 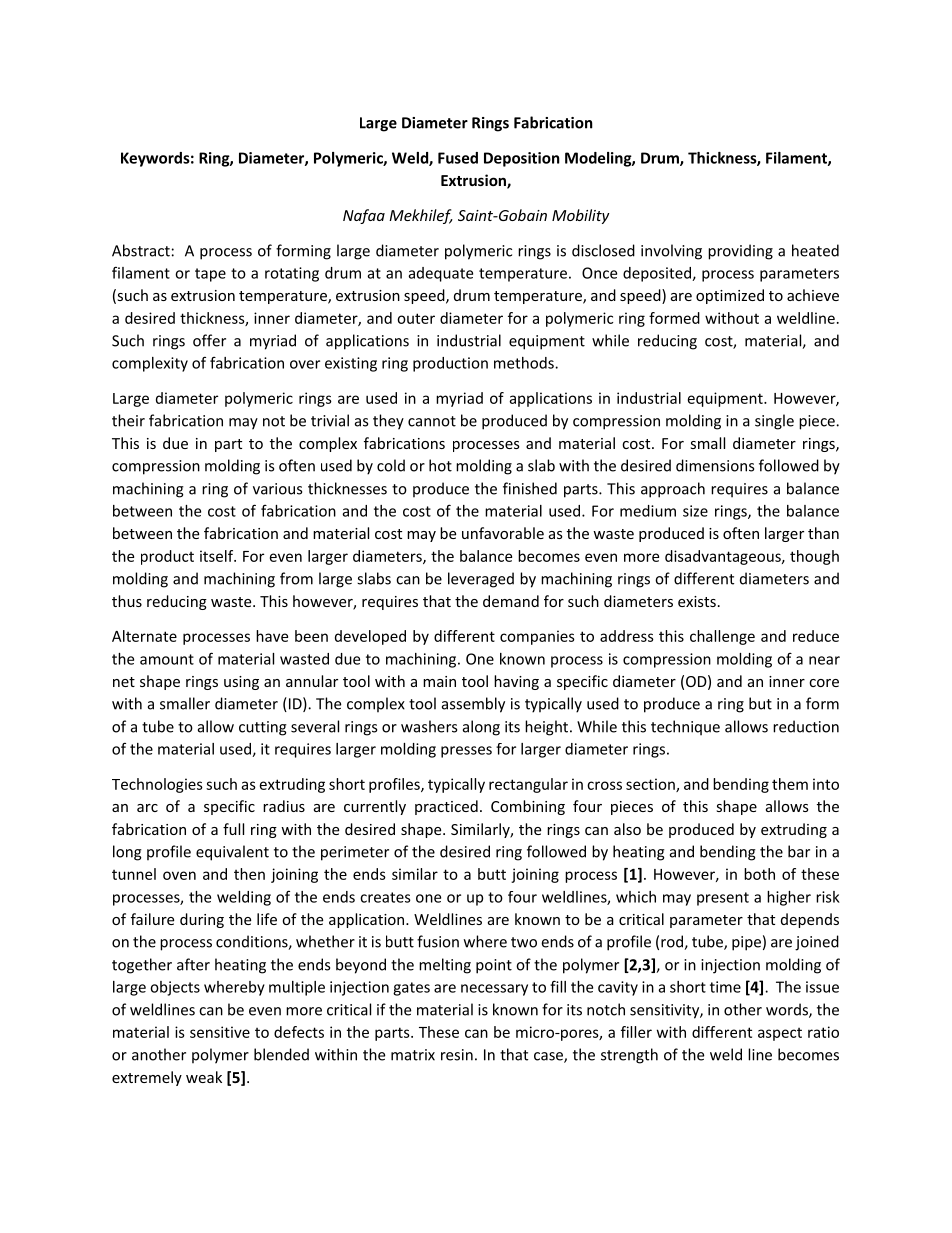 What do you see at coordinates (157, 785) in the screenshot?
I see `Technologies` at bounding box center [157, 785].
